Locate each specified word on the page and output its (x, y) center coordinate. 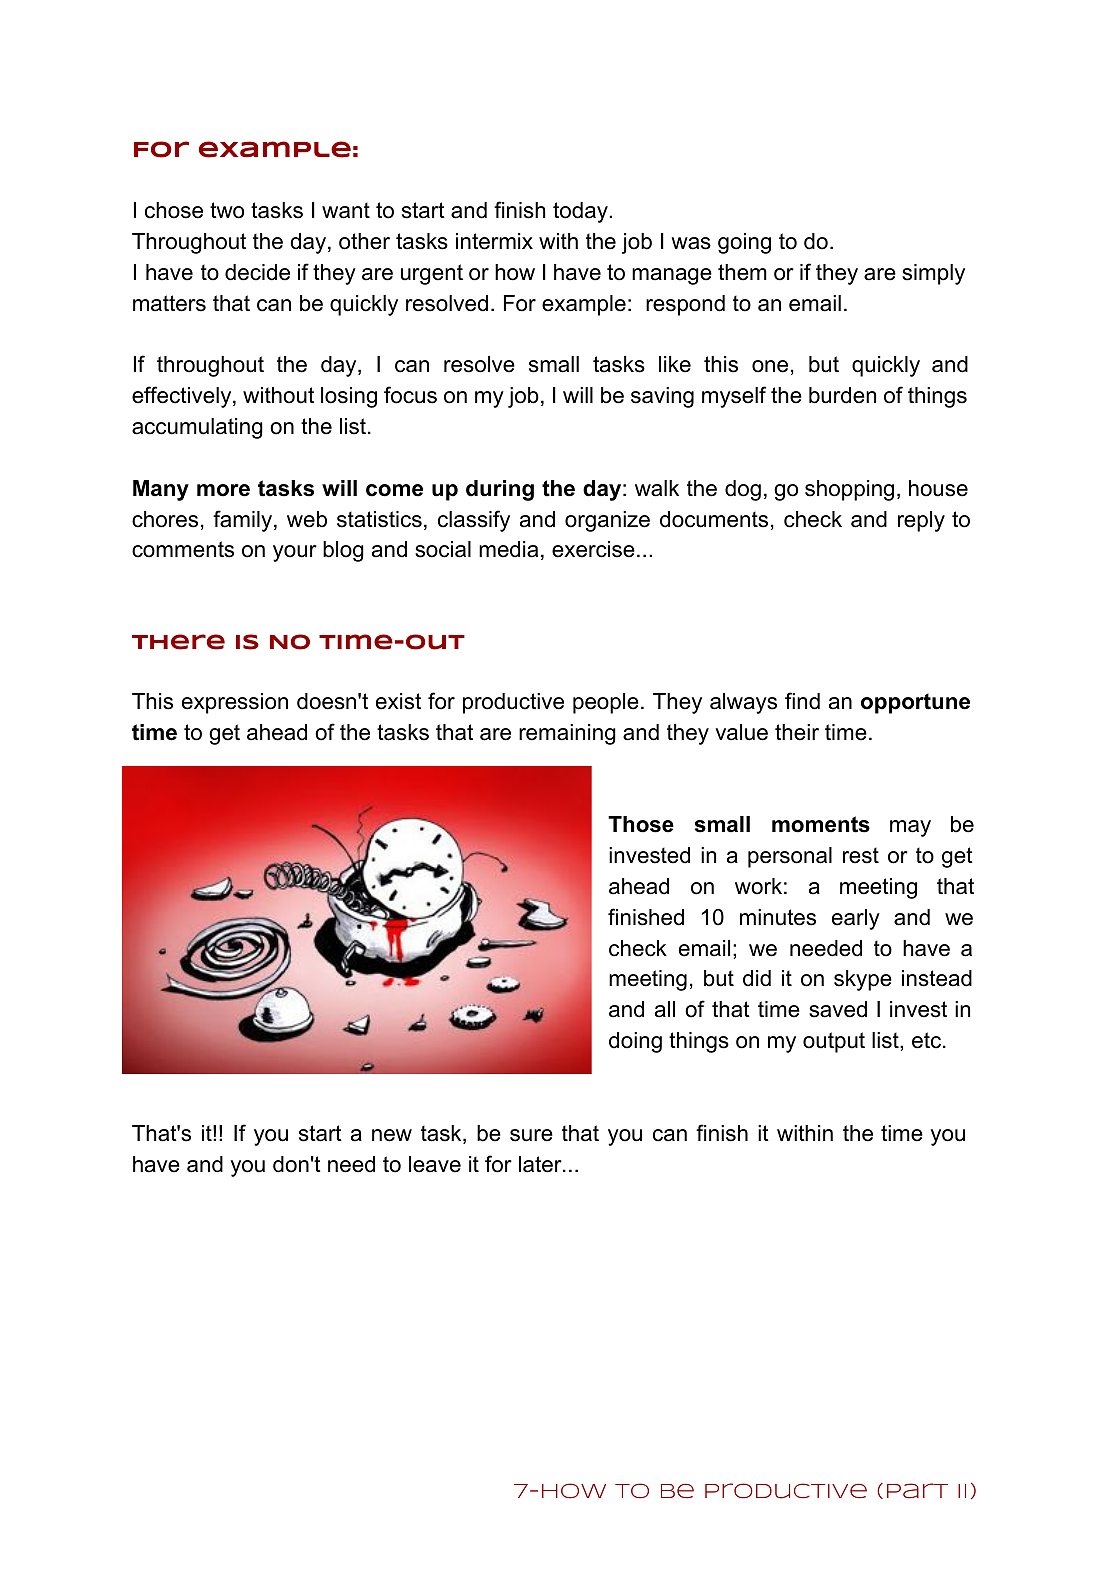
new (392, 1135)
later (541, 1164)
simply (933, 274)
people (606, 703)
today (581, 212)
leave (435, 1164)
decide (257, 272)
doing (635, 1042)
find (802, 701)
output (834, 1042)
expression (235, 703)
